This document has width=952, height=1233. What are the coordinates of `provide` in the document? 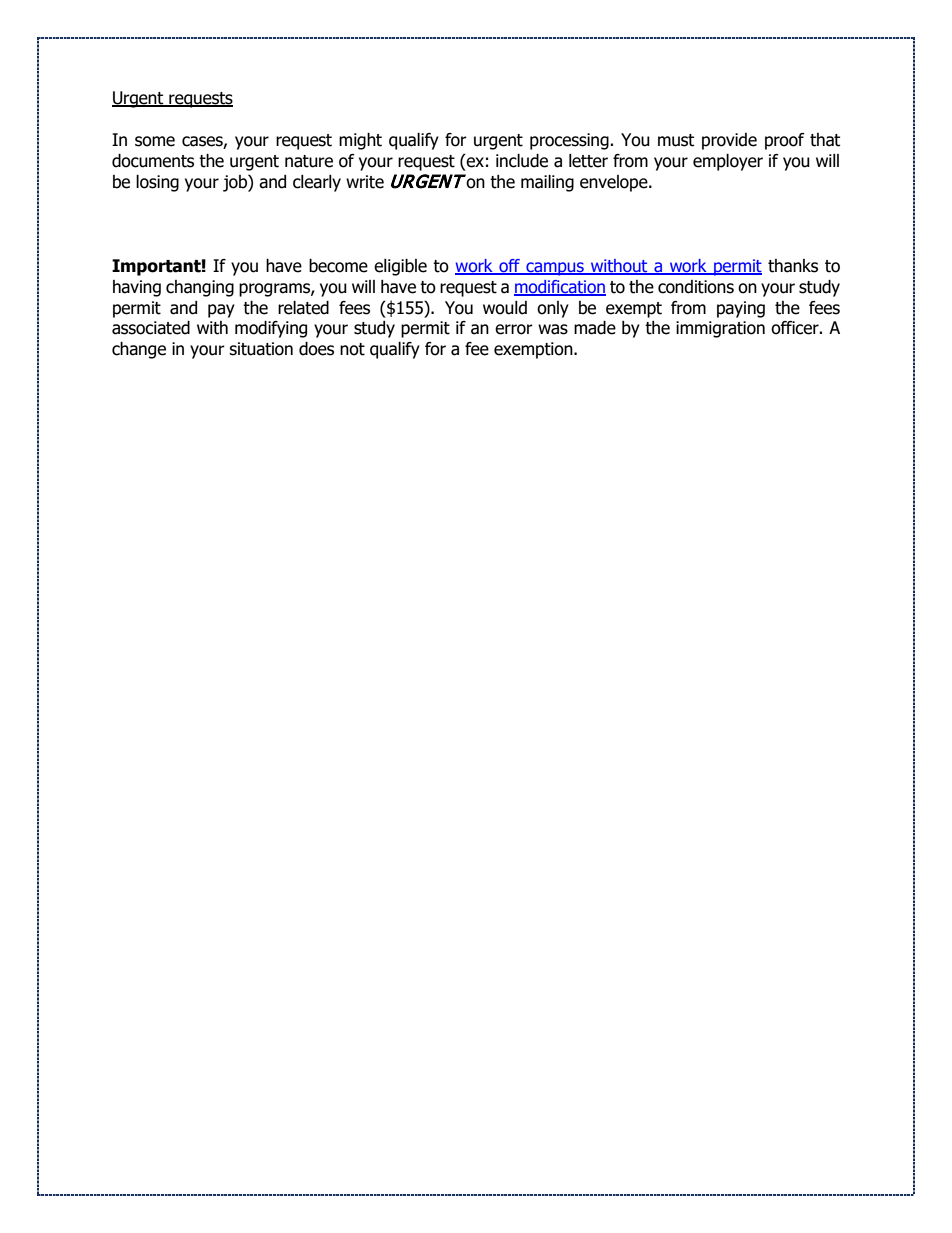 It's located at (729, 141).
